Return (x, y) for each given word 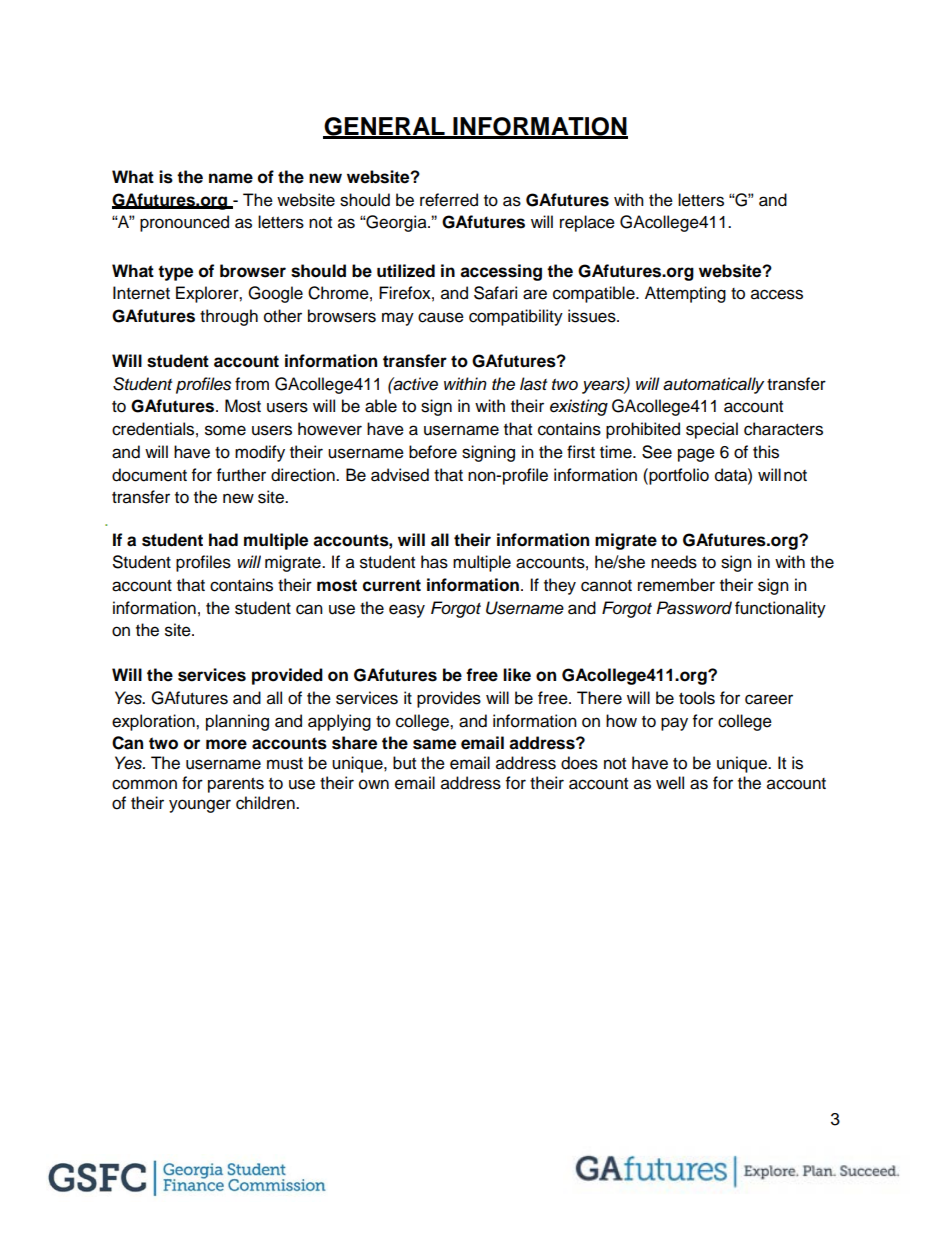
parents (236, 785)
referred (449, 200)
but (404, 763)
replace (587, 223)
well (670, 783)
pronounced (184, 223)
